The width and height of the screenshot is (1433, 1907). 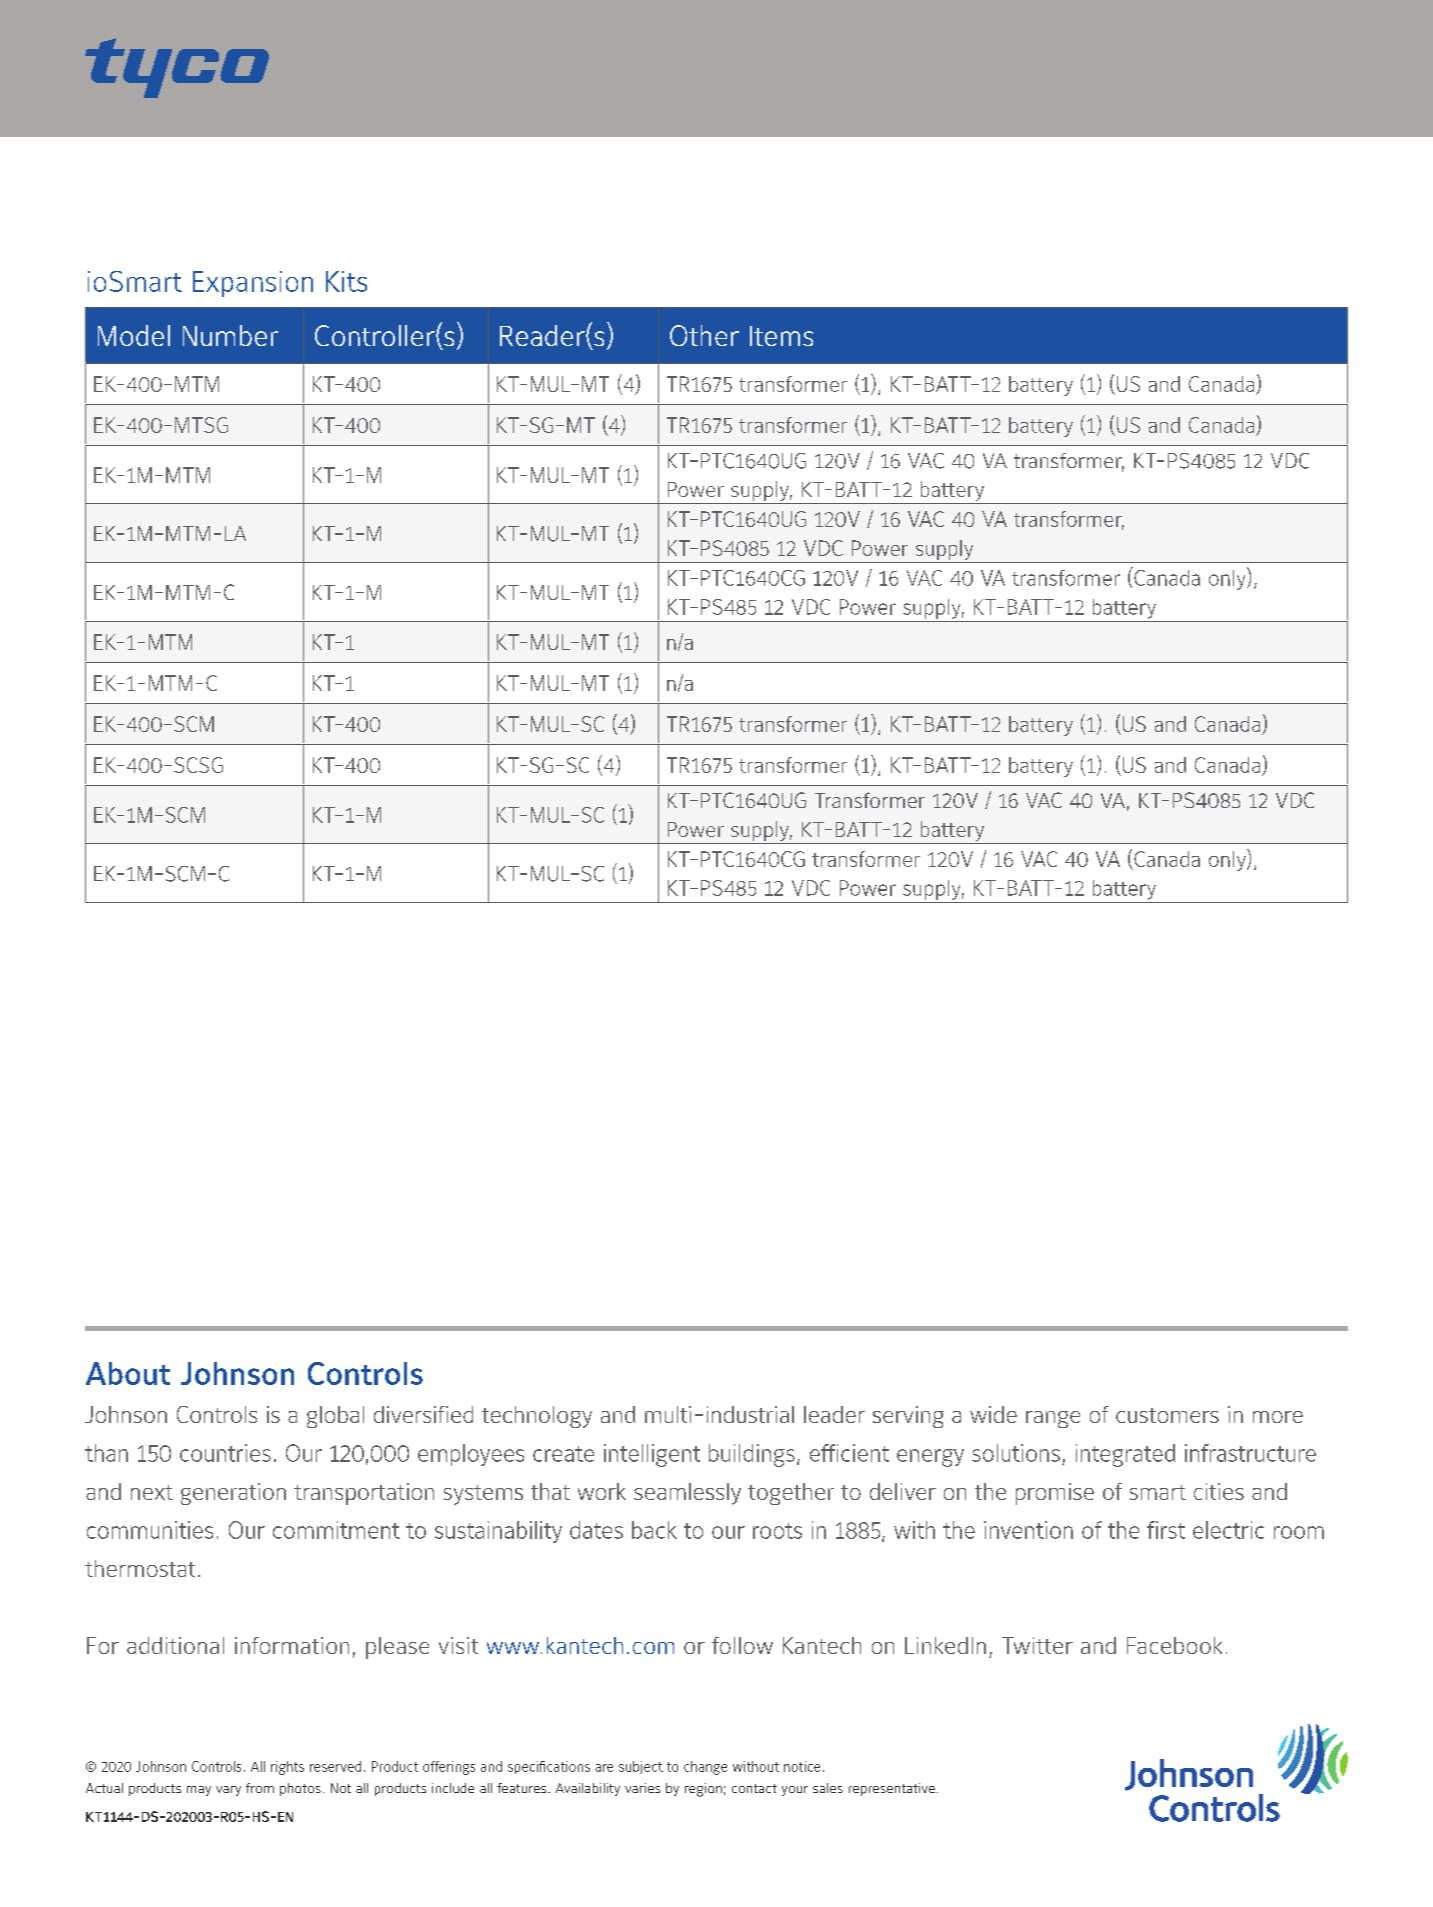 What do you see at coordinates (1125, 1455) in the screenshot?
I see `integrated` at bounding box center [1125, 1455].
